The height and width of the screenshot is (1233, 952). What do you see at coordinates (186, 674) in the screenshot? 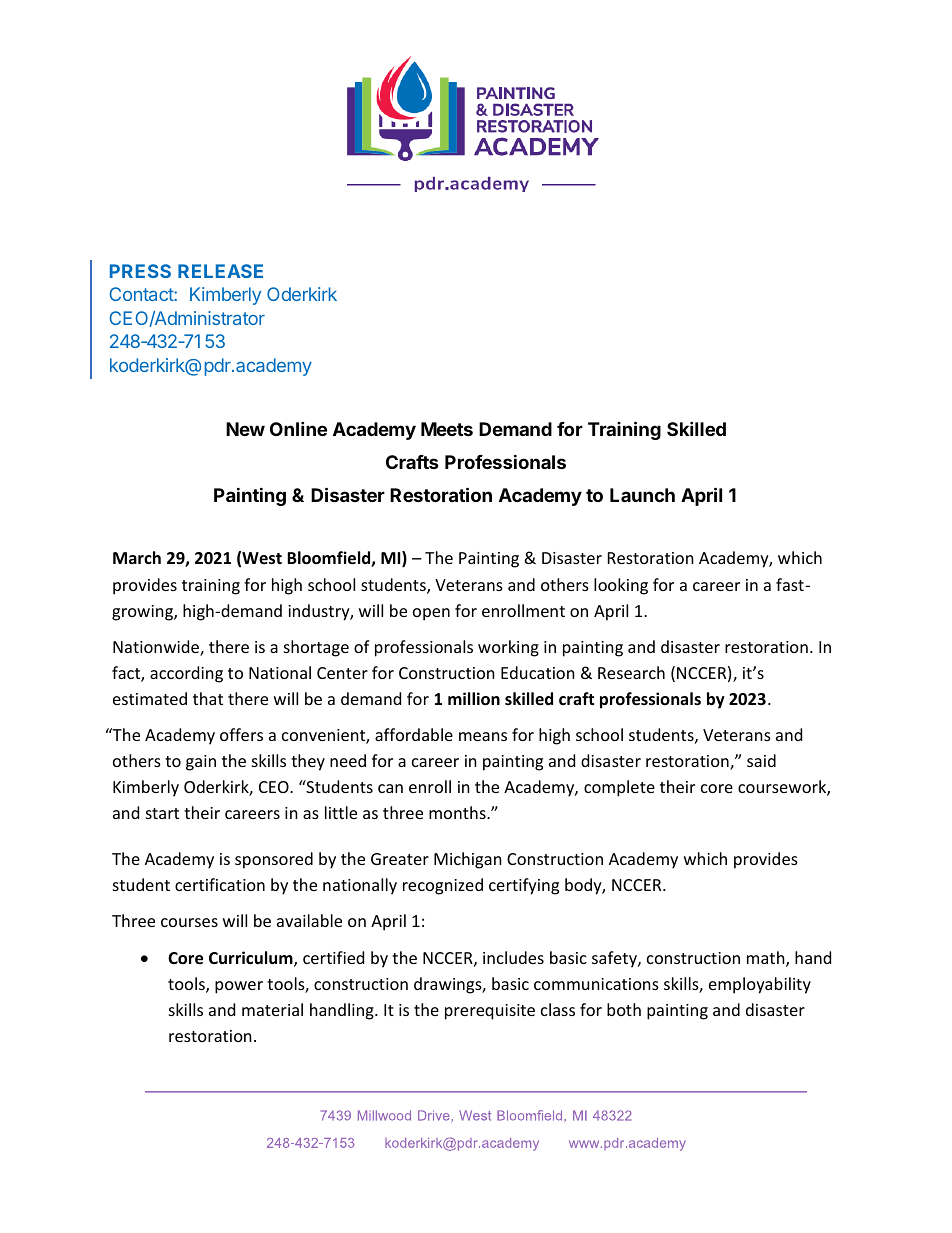
I see `according` at bounding box center [186, 674].
